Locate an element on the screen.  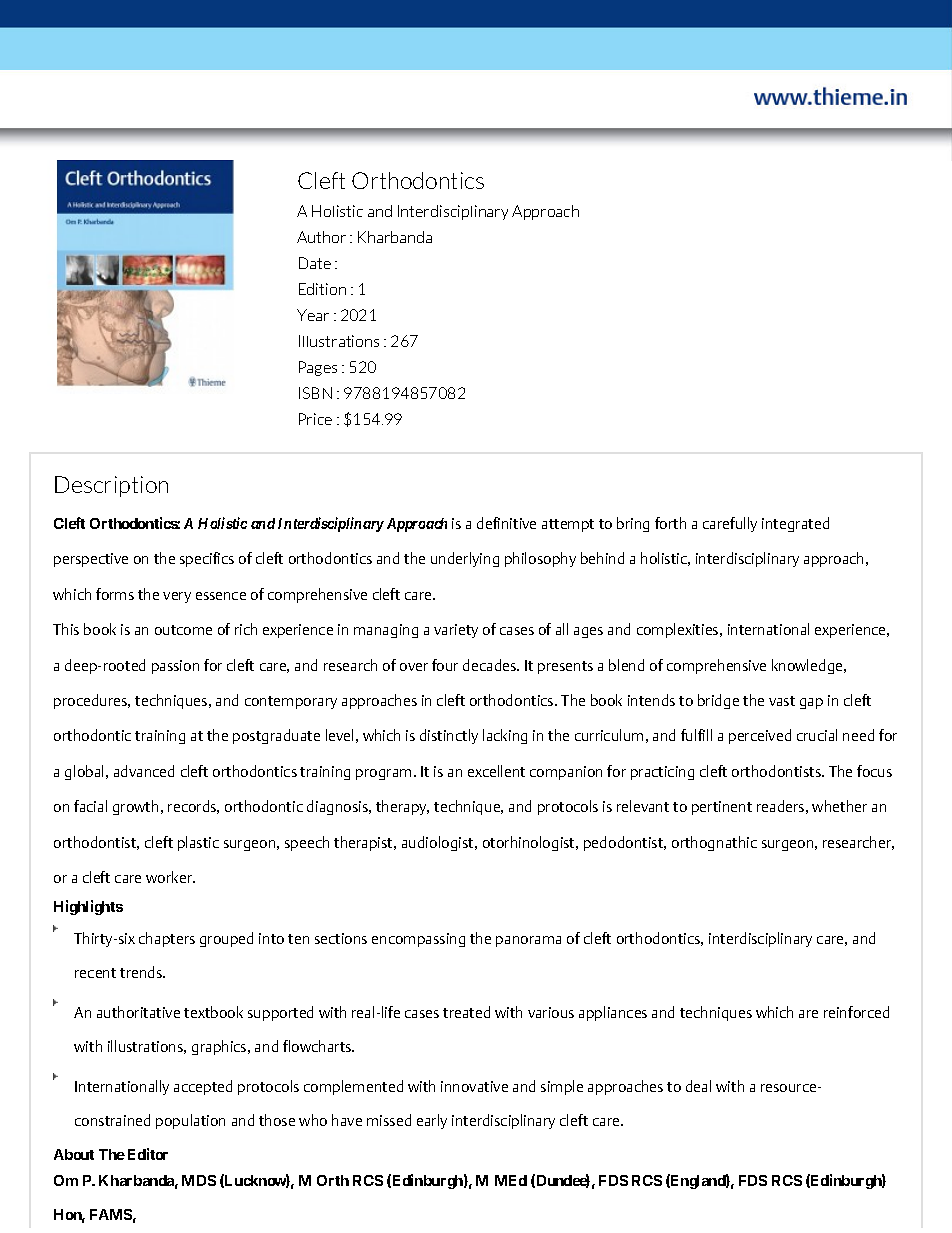
early is located at coordinates (432, 1121).
